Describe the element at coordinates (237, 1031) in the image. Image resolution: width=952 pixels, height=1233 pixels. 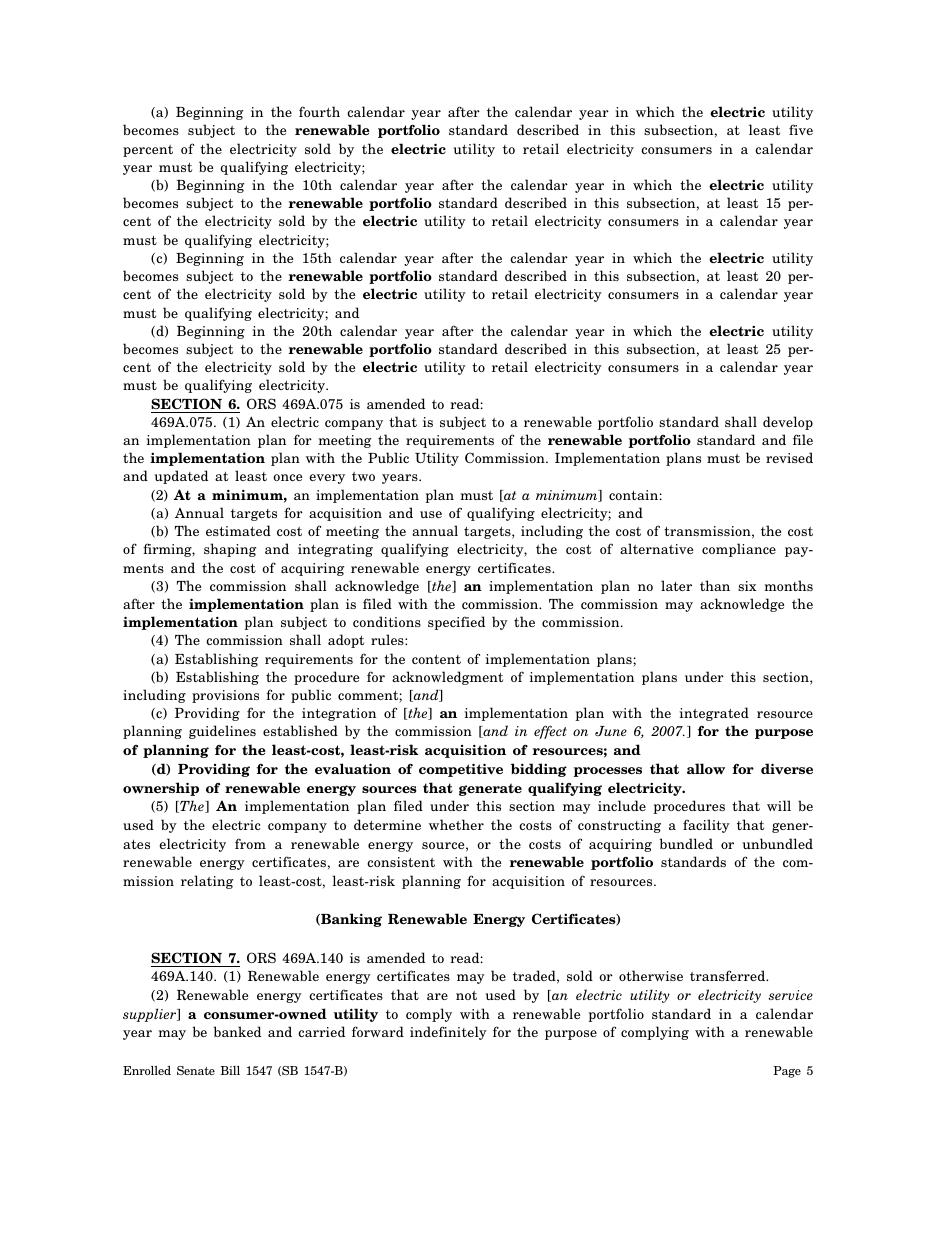
I see `banked` at that location.
